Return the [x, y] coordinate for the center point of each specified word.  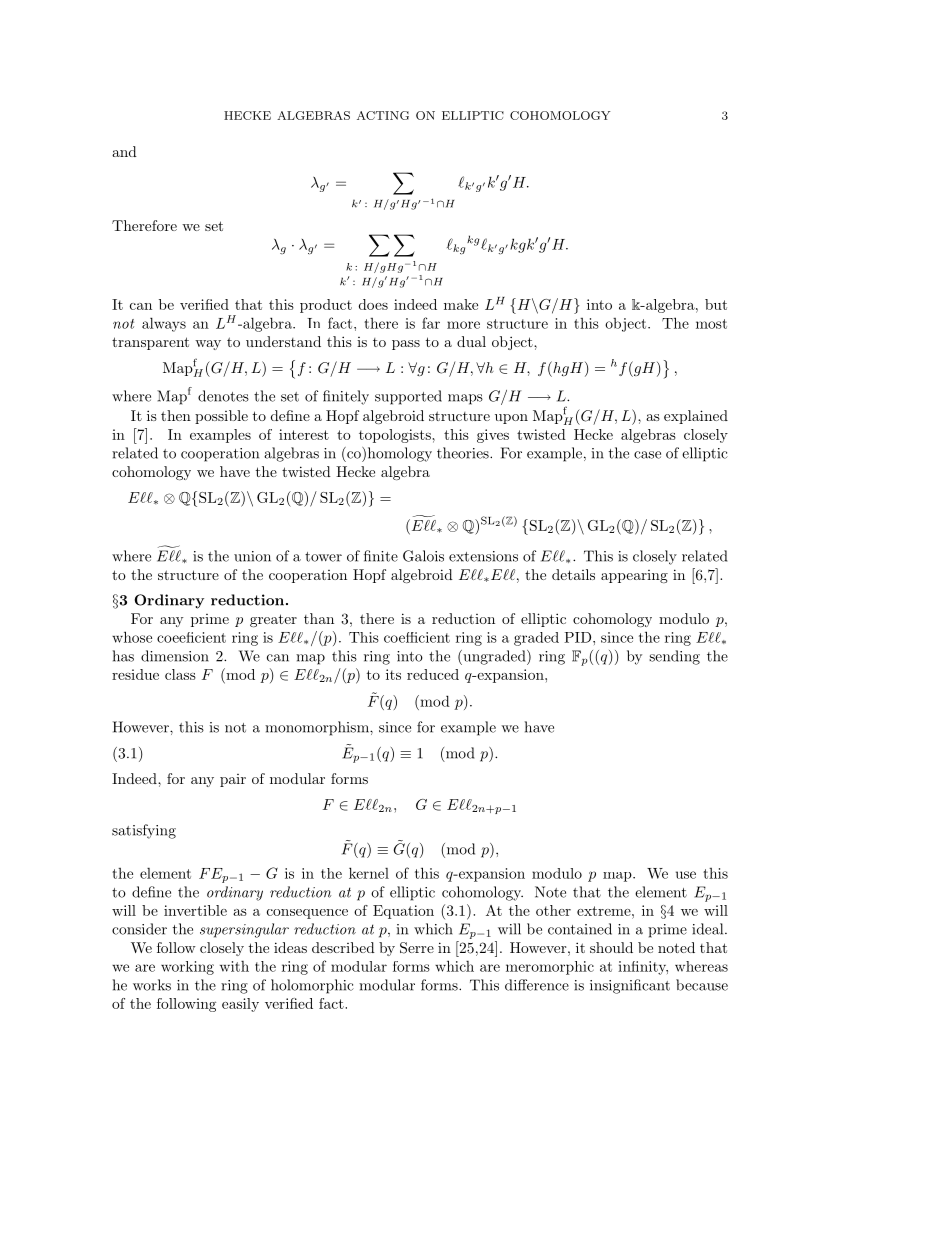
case [647, 455]
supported [408, 397]
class [180, 674]
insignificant [630, 986]
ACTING [383, 115]
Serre [417, 948]
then [176, 415]
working [187, 968]
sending [674, 657]
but [716, 304]
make [461, 304]
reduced [433, 674]
